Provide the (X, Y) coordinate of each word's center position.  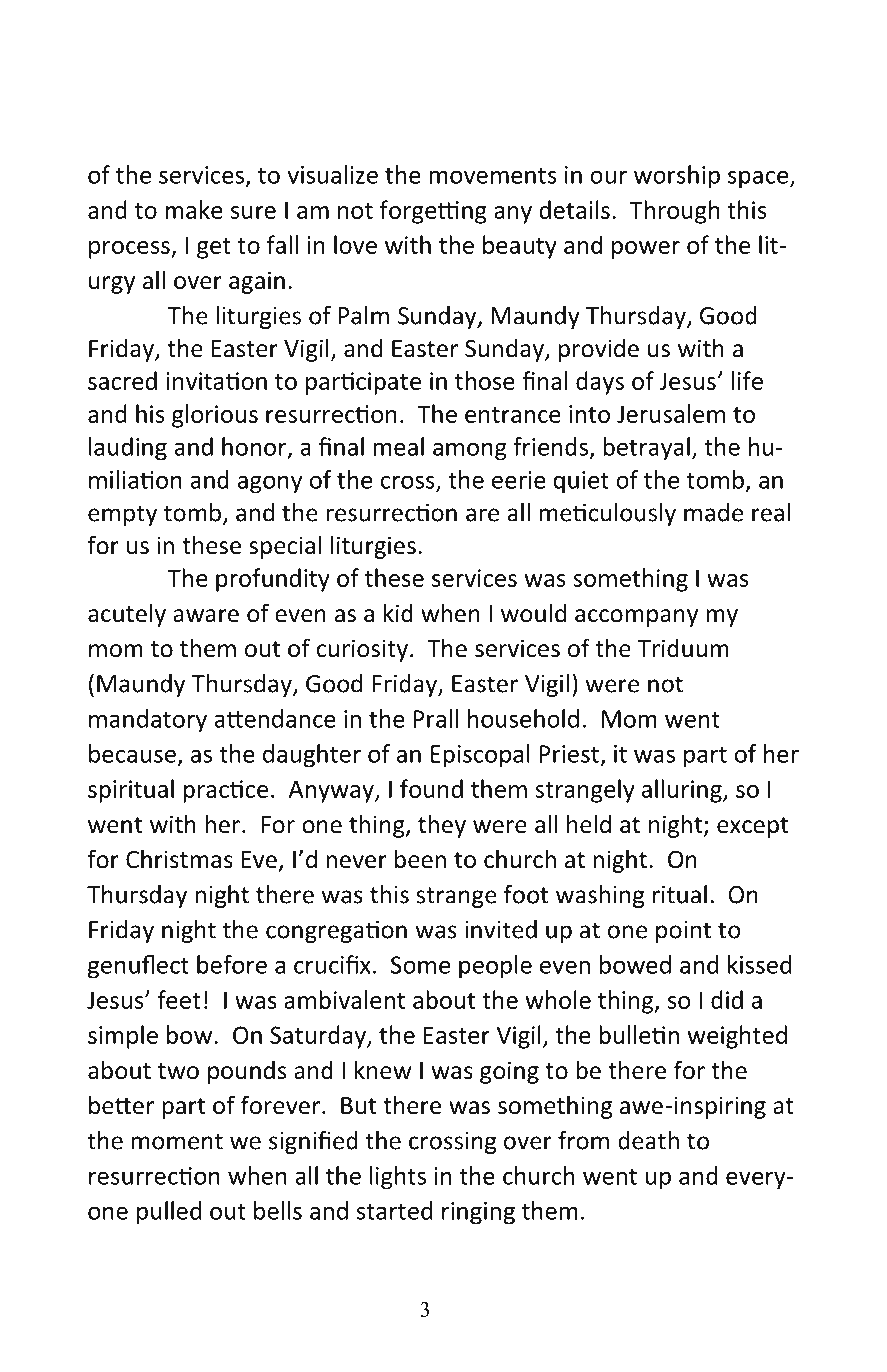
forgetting (433, 212)
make (194, 209)
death (648, 1140)
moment (177, 1141)
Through (674, 212)
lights (398, 1178)
